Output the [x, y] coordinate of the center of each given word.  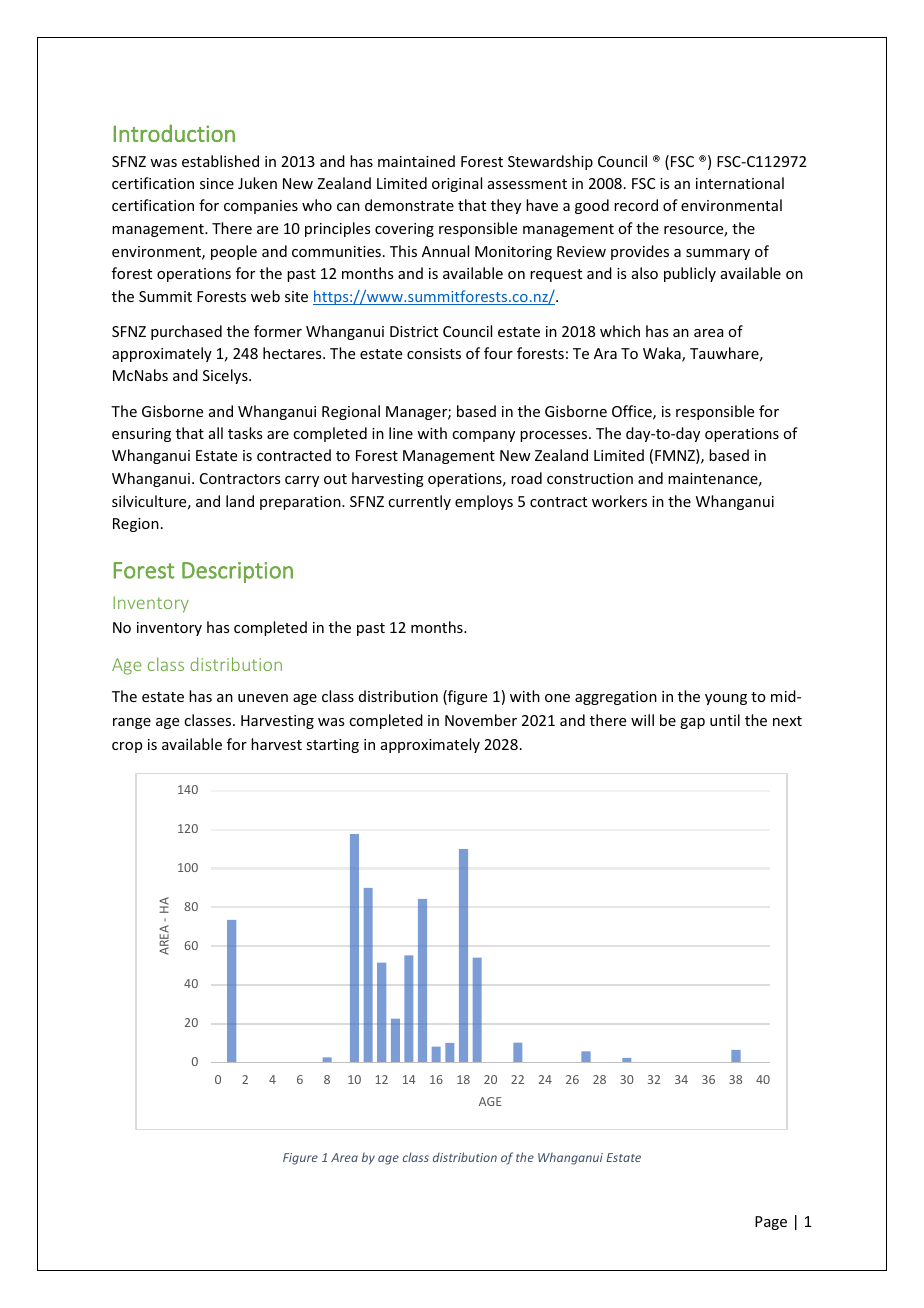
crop [127, 747]
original [457, 184]
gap [692, 723]
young [726, 699]
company [483, 436]
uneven [263, 698]
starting [332, 746]
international [740, 183]
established [220, 161]
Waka [663, 354]
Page [771, 1223]
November [481, 720]
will [642, 720]
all [216, 433]
